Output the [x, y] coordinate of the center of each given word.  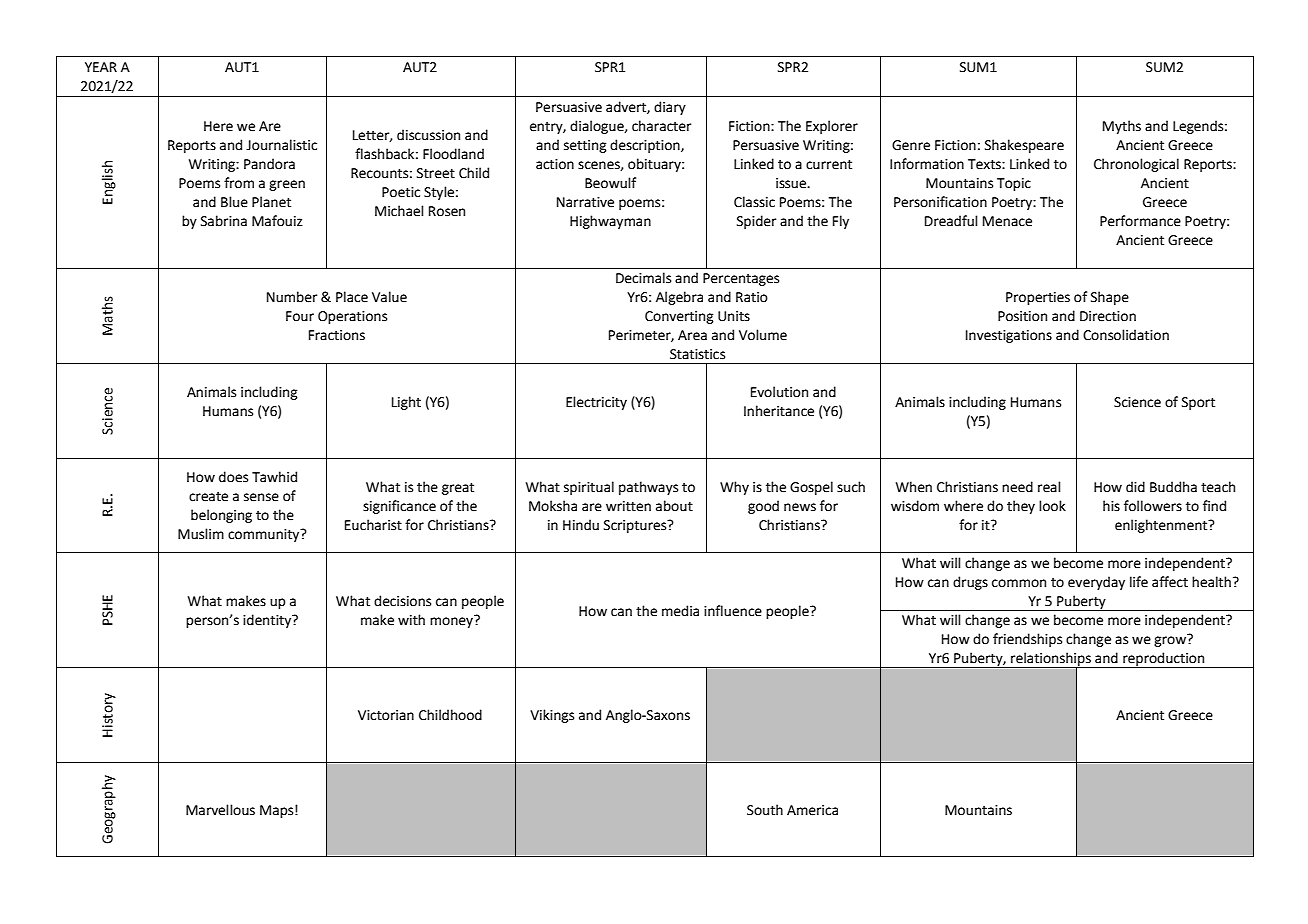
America [812, 810]
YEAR [101, 67]
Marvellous [220, 810]
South [765, 810]
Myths [1122, 127]
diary [670, 108]
